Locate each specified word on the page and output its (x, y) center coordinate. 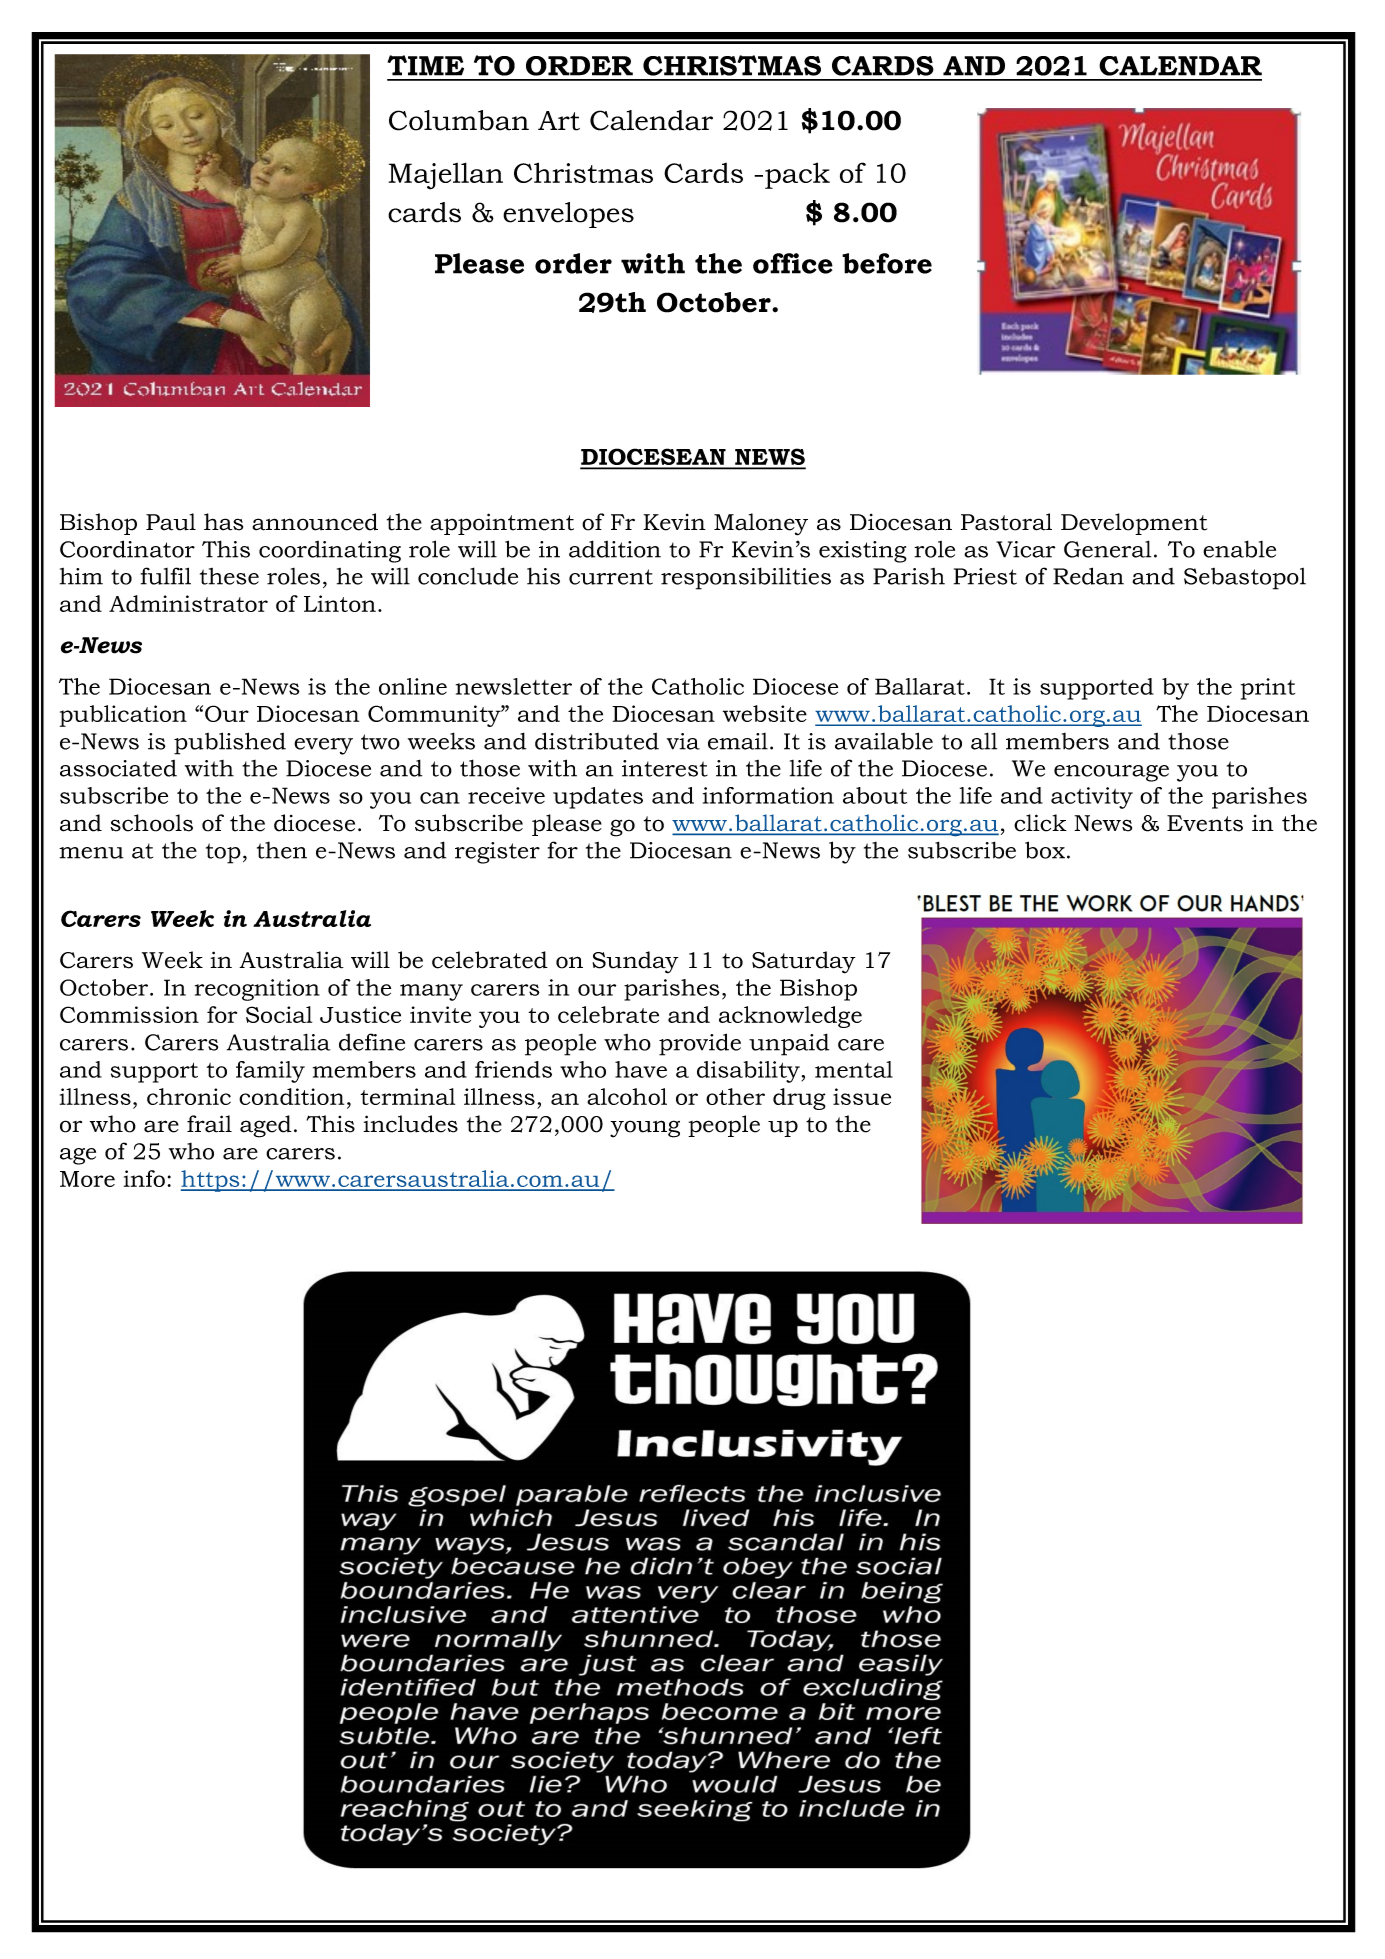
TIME (426, 65)
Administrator (188, 603)
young (645, 1129)
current (611, 577)
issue (862, 1096)
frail (209, 1124)
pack (797, 175)
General (1107, 549)
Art (559, 121)
